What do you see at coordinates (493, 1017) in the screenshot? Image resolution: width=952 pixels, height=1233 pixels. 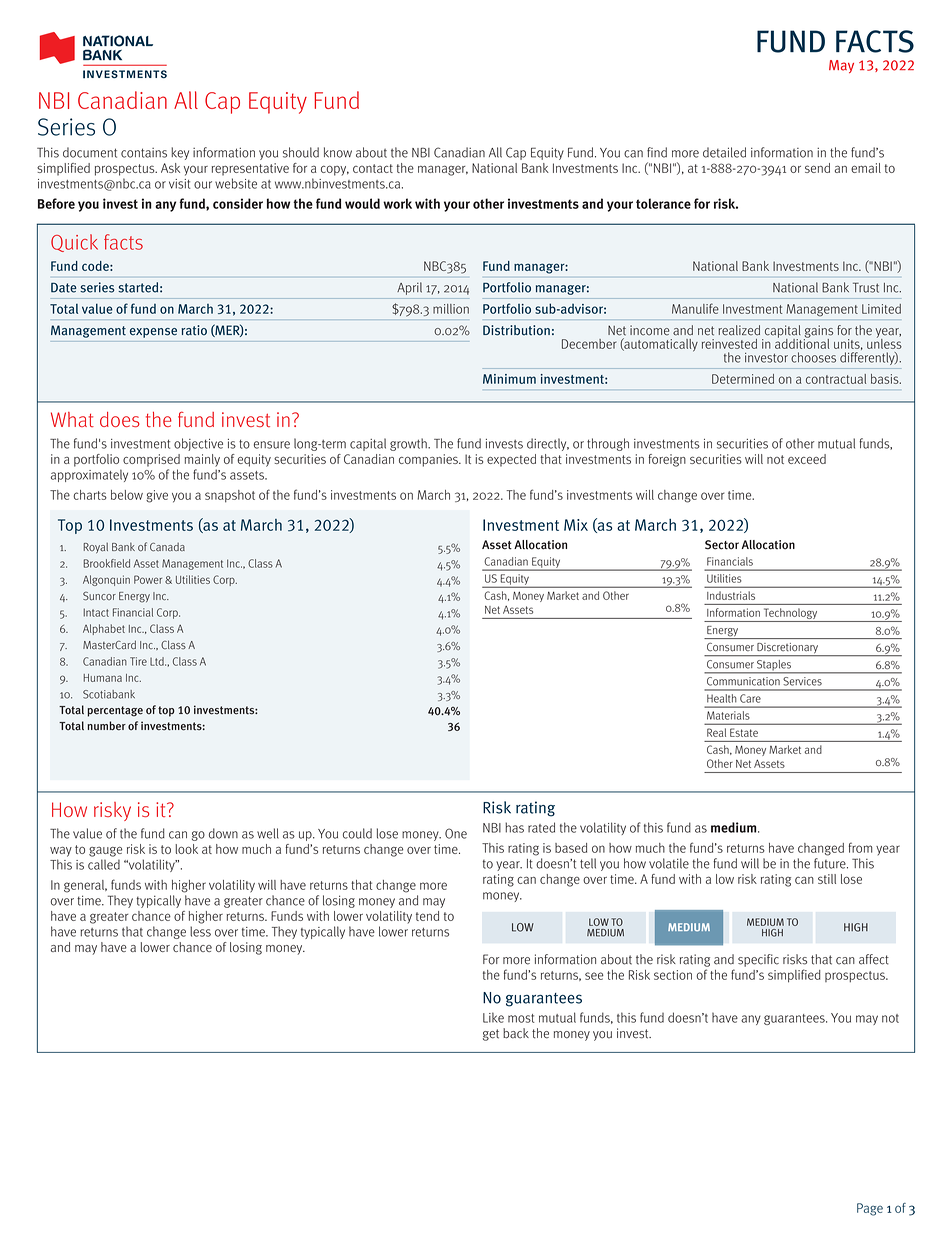 I see `Like` at bounding box center [493, 1017].
